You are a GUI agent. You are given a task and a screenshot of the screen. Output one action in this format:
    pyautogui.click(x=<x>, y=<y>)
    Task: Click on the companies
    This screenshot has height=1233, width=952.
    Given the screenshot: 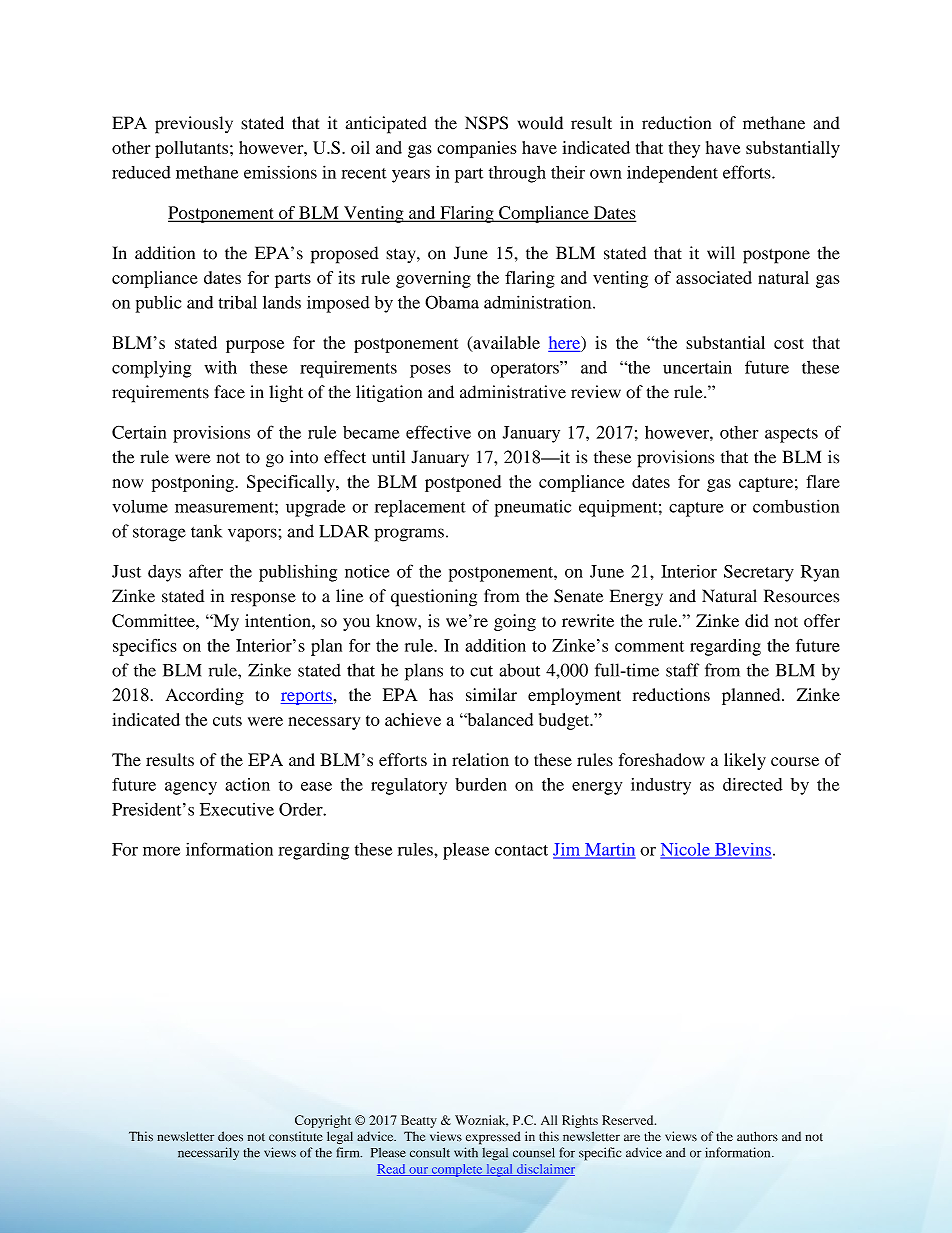 What is the action you would take?
    pyautogui.click(x=477, y=149)
